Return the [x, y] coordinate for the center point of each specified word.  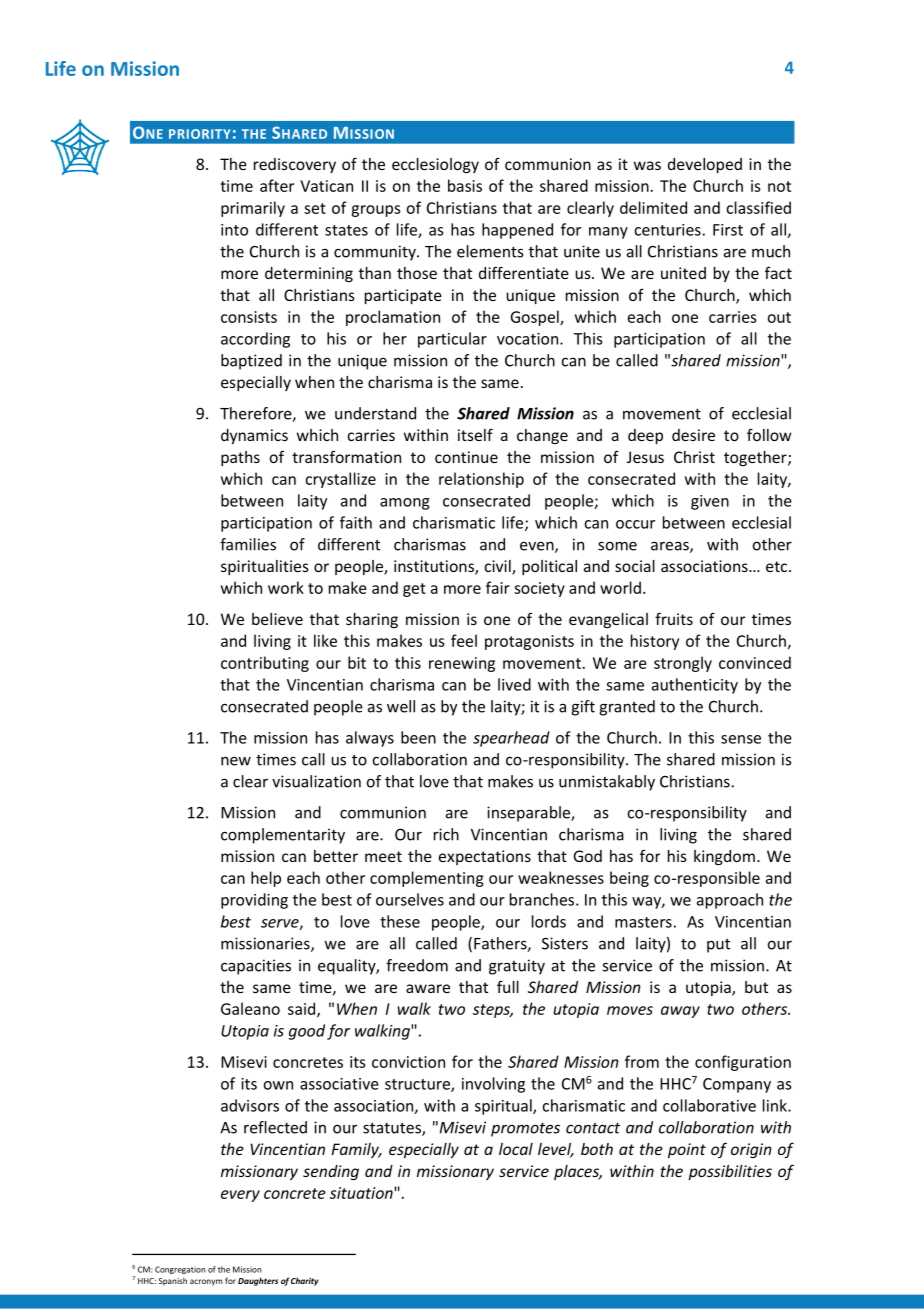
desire [693, 435]
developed [705, 165]
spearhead [511, 739]
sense [741, 739]
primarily [253, 209]
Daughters [258, 1281]
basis [465, 185]
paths [240, 458]
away [680, 1012]
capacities [256, 967]
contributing [265, 664]
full [508, 987]
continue [466, 457]
